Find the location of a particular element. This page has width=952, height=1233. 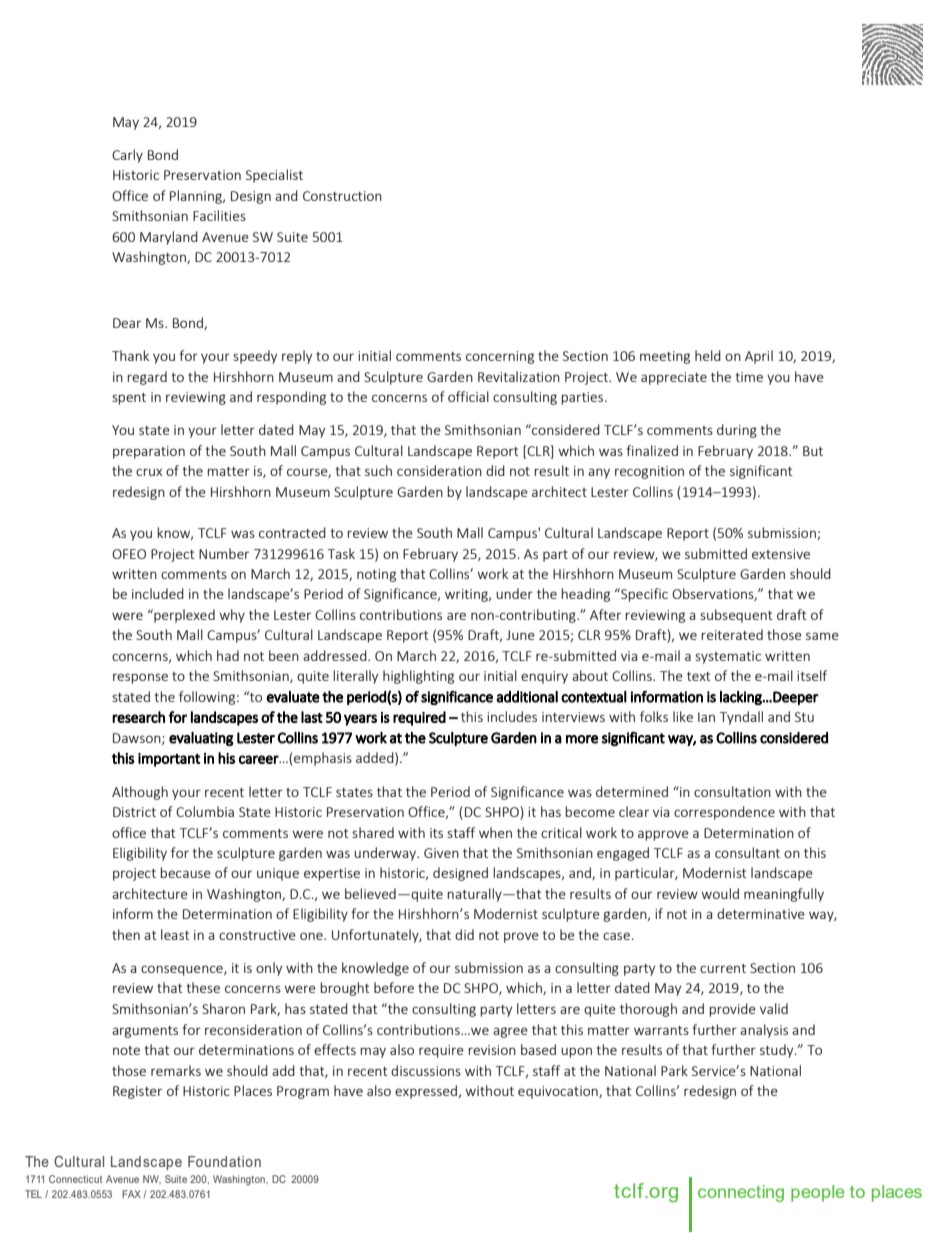

expressed is located at coordinates (426, 1092).
